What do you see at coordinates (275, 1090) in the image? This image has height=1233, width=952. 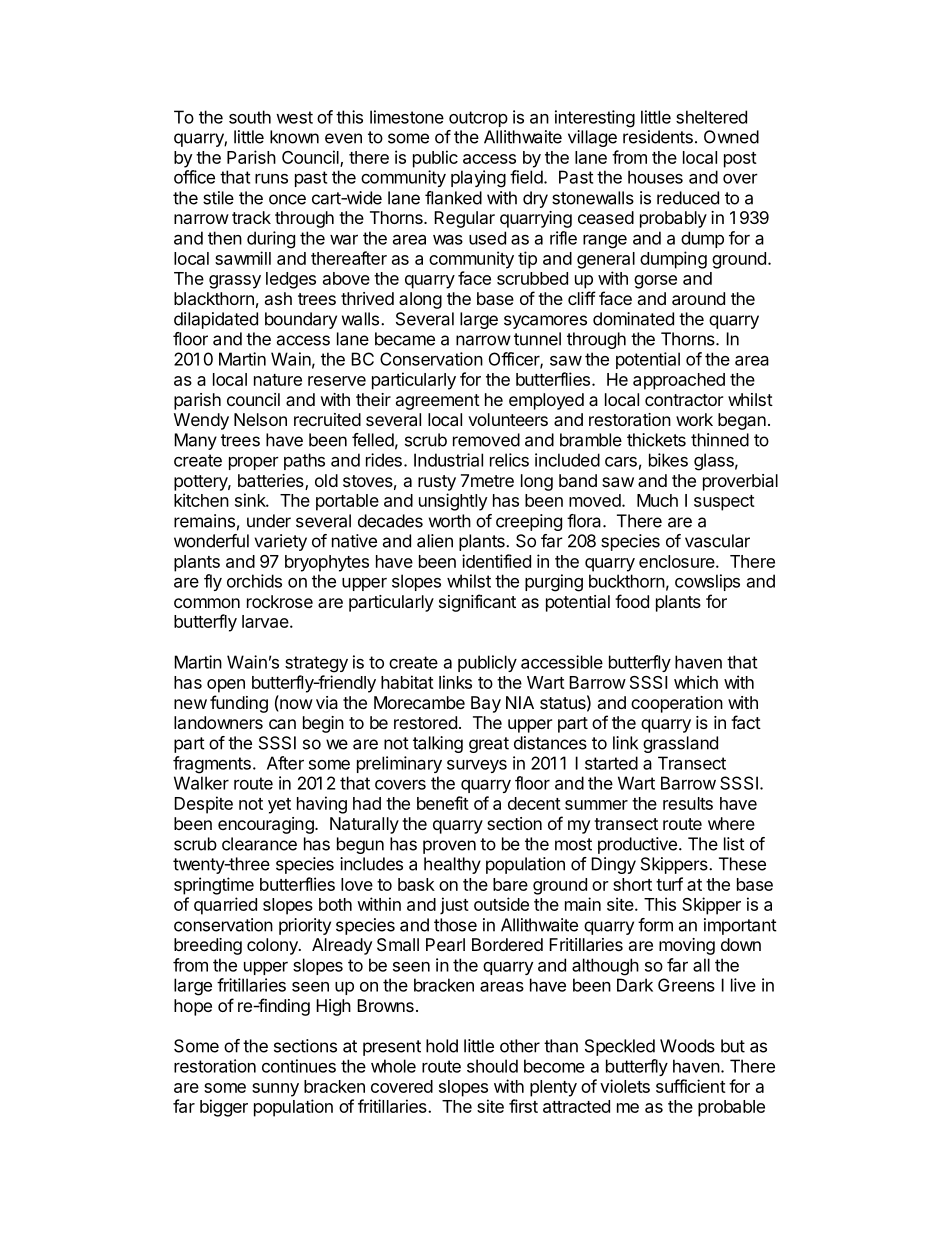 I see `sunny` at bounding box center [275, 1090].
